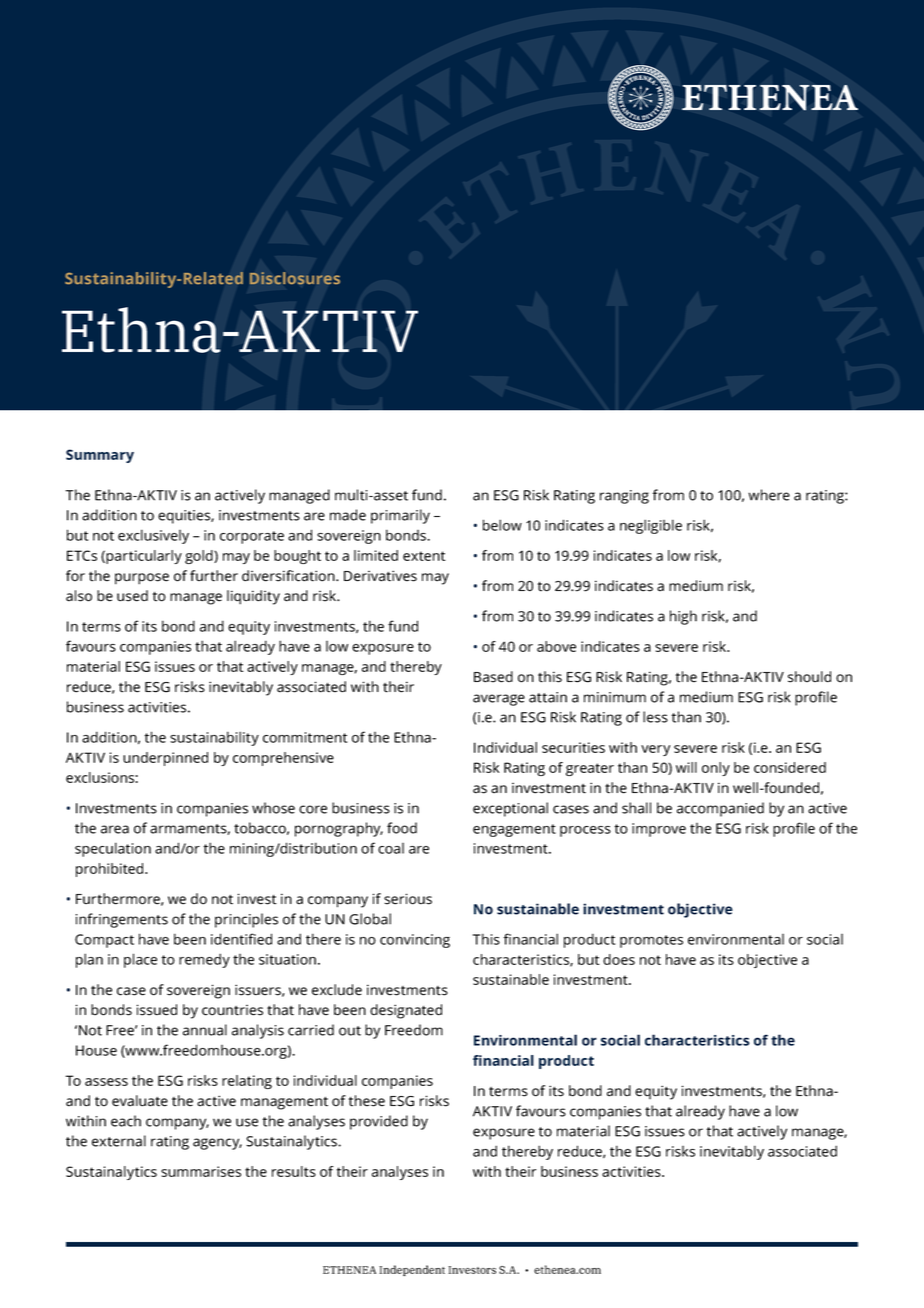 The height and width of the document is (1308, 924). Describe the element at coordinates (295, 278) in the document. I see `Disclosures` at that location.
